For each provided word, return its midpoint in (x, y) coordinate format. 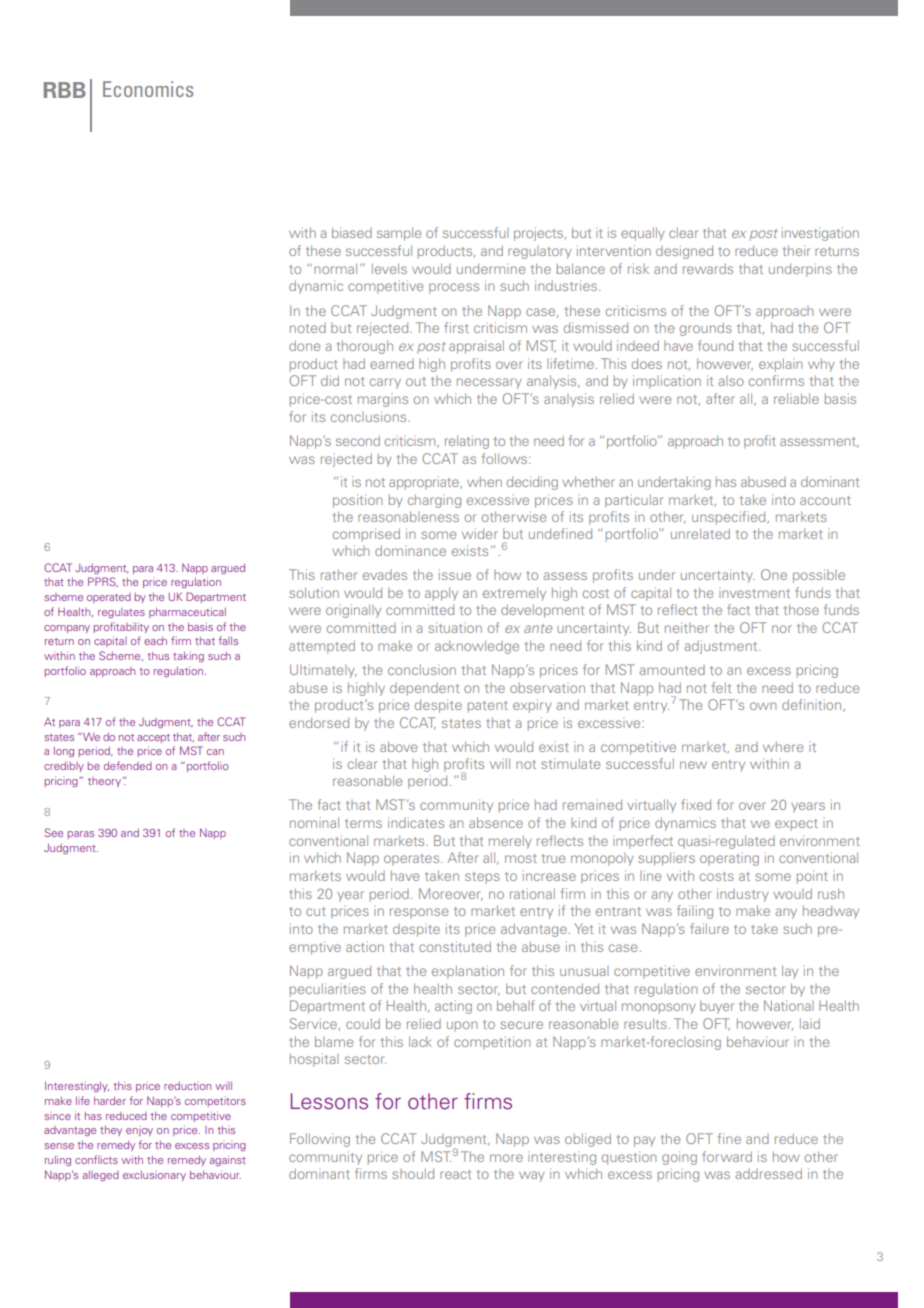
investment (754, 593)
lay (790, 972)
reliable (796, 398)
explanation (468, 972)
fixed (696, 804)
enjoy (139, 1132)
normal (335, 268)
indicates (416, 822)
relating (467, 442)
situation (455, 627)
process (454, 288)
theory (106, 782)
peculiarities (328, 990)
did (330, 380)
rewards (708, 268)
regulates (121, 613)
